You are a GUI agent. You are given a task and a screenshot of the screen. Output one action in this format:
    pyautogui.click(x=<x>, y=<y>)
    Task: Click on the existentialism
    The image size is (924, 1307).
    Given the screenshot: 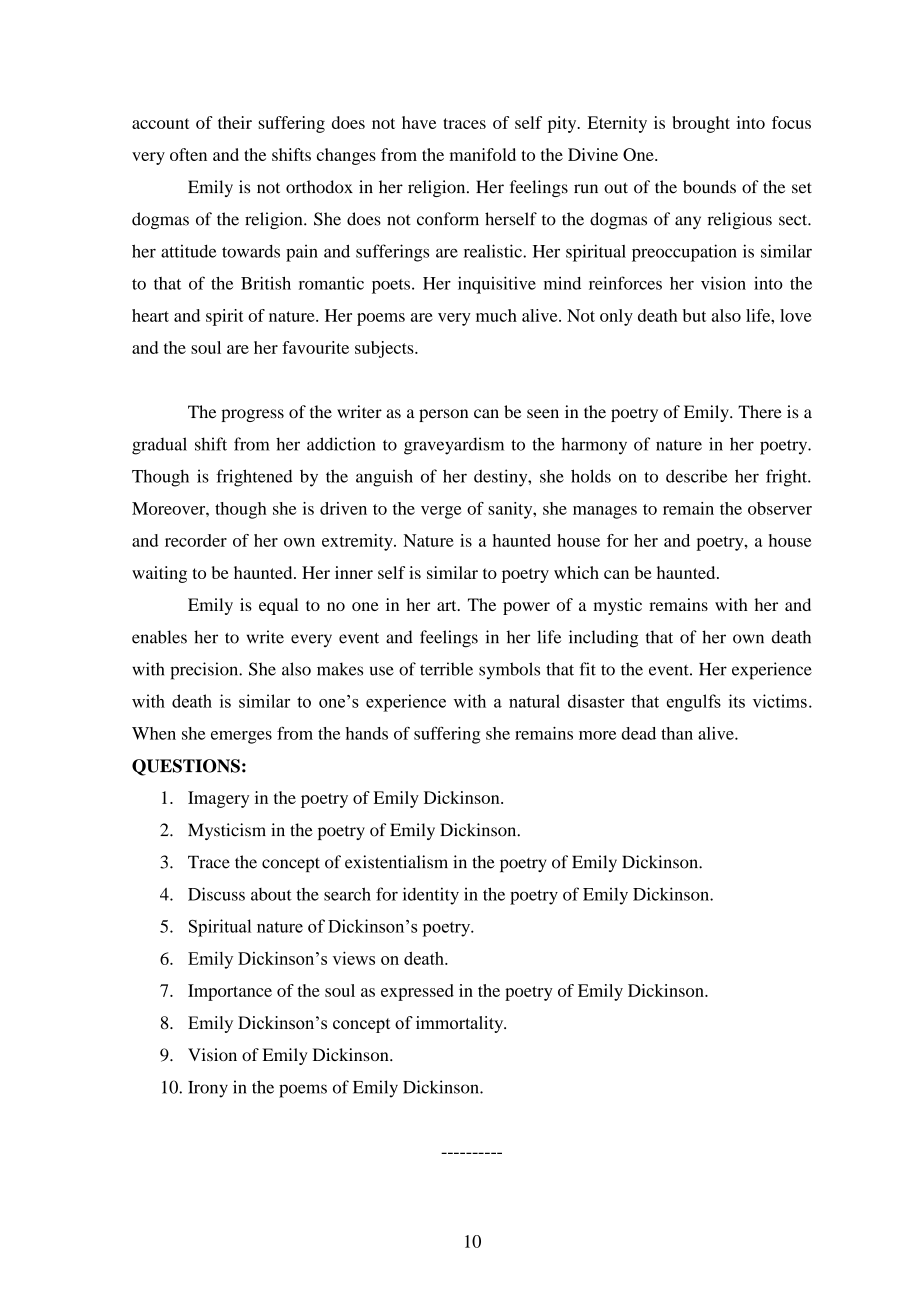 What is the action you would take?
    pyautogui.click(x=396, y=862)
